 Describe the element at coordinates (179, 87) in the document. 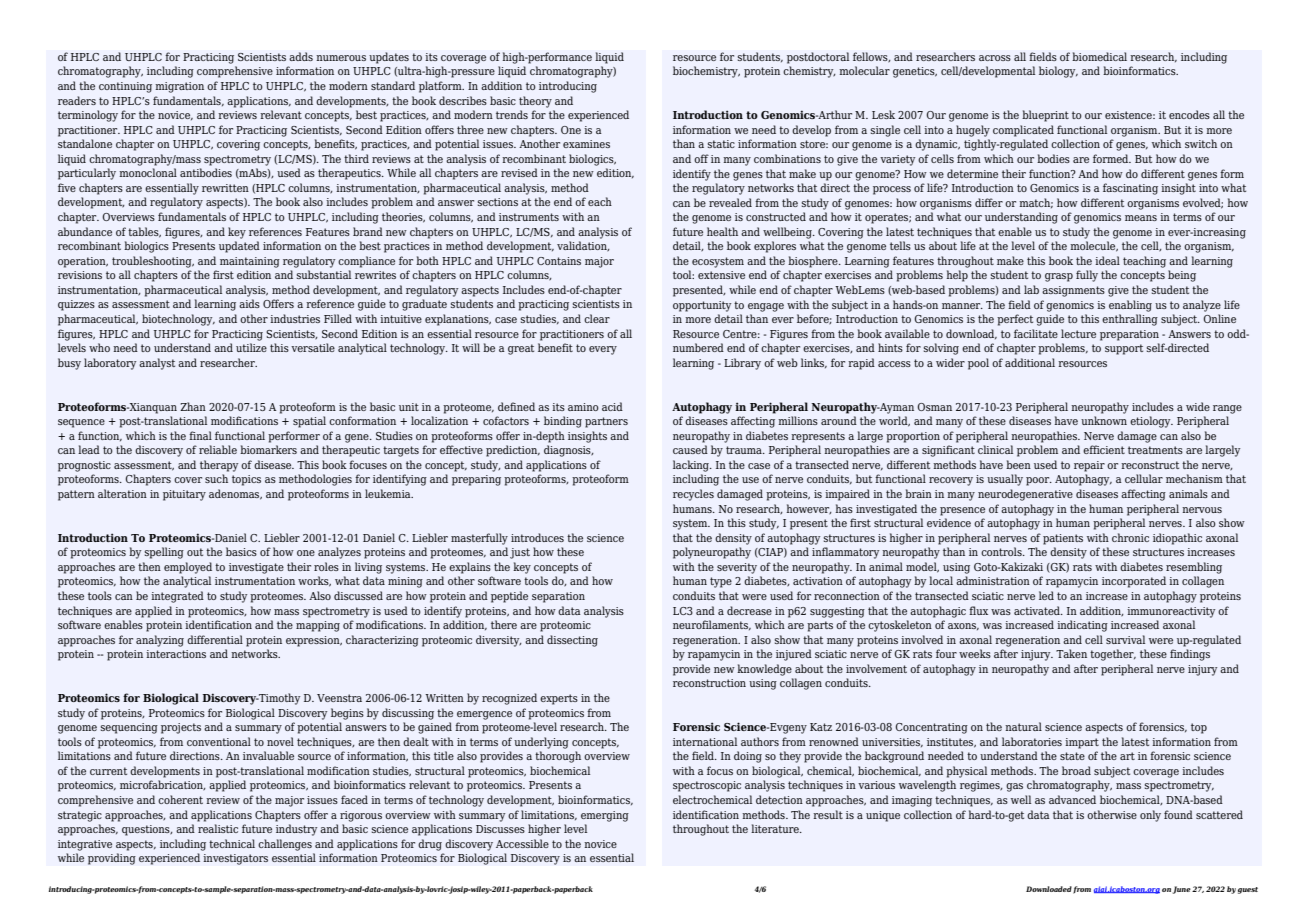

I see `migration` at that location.
